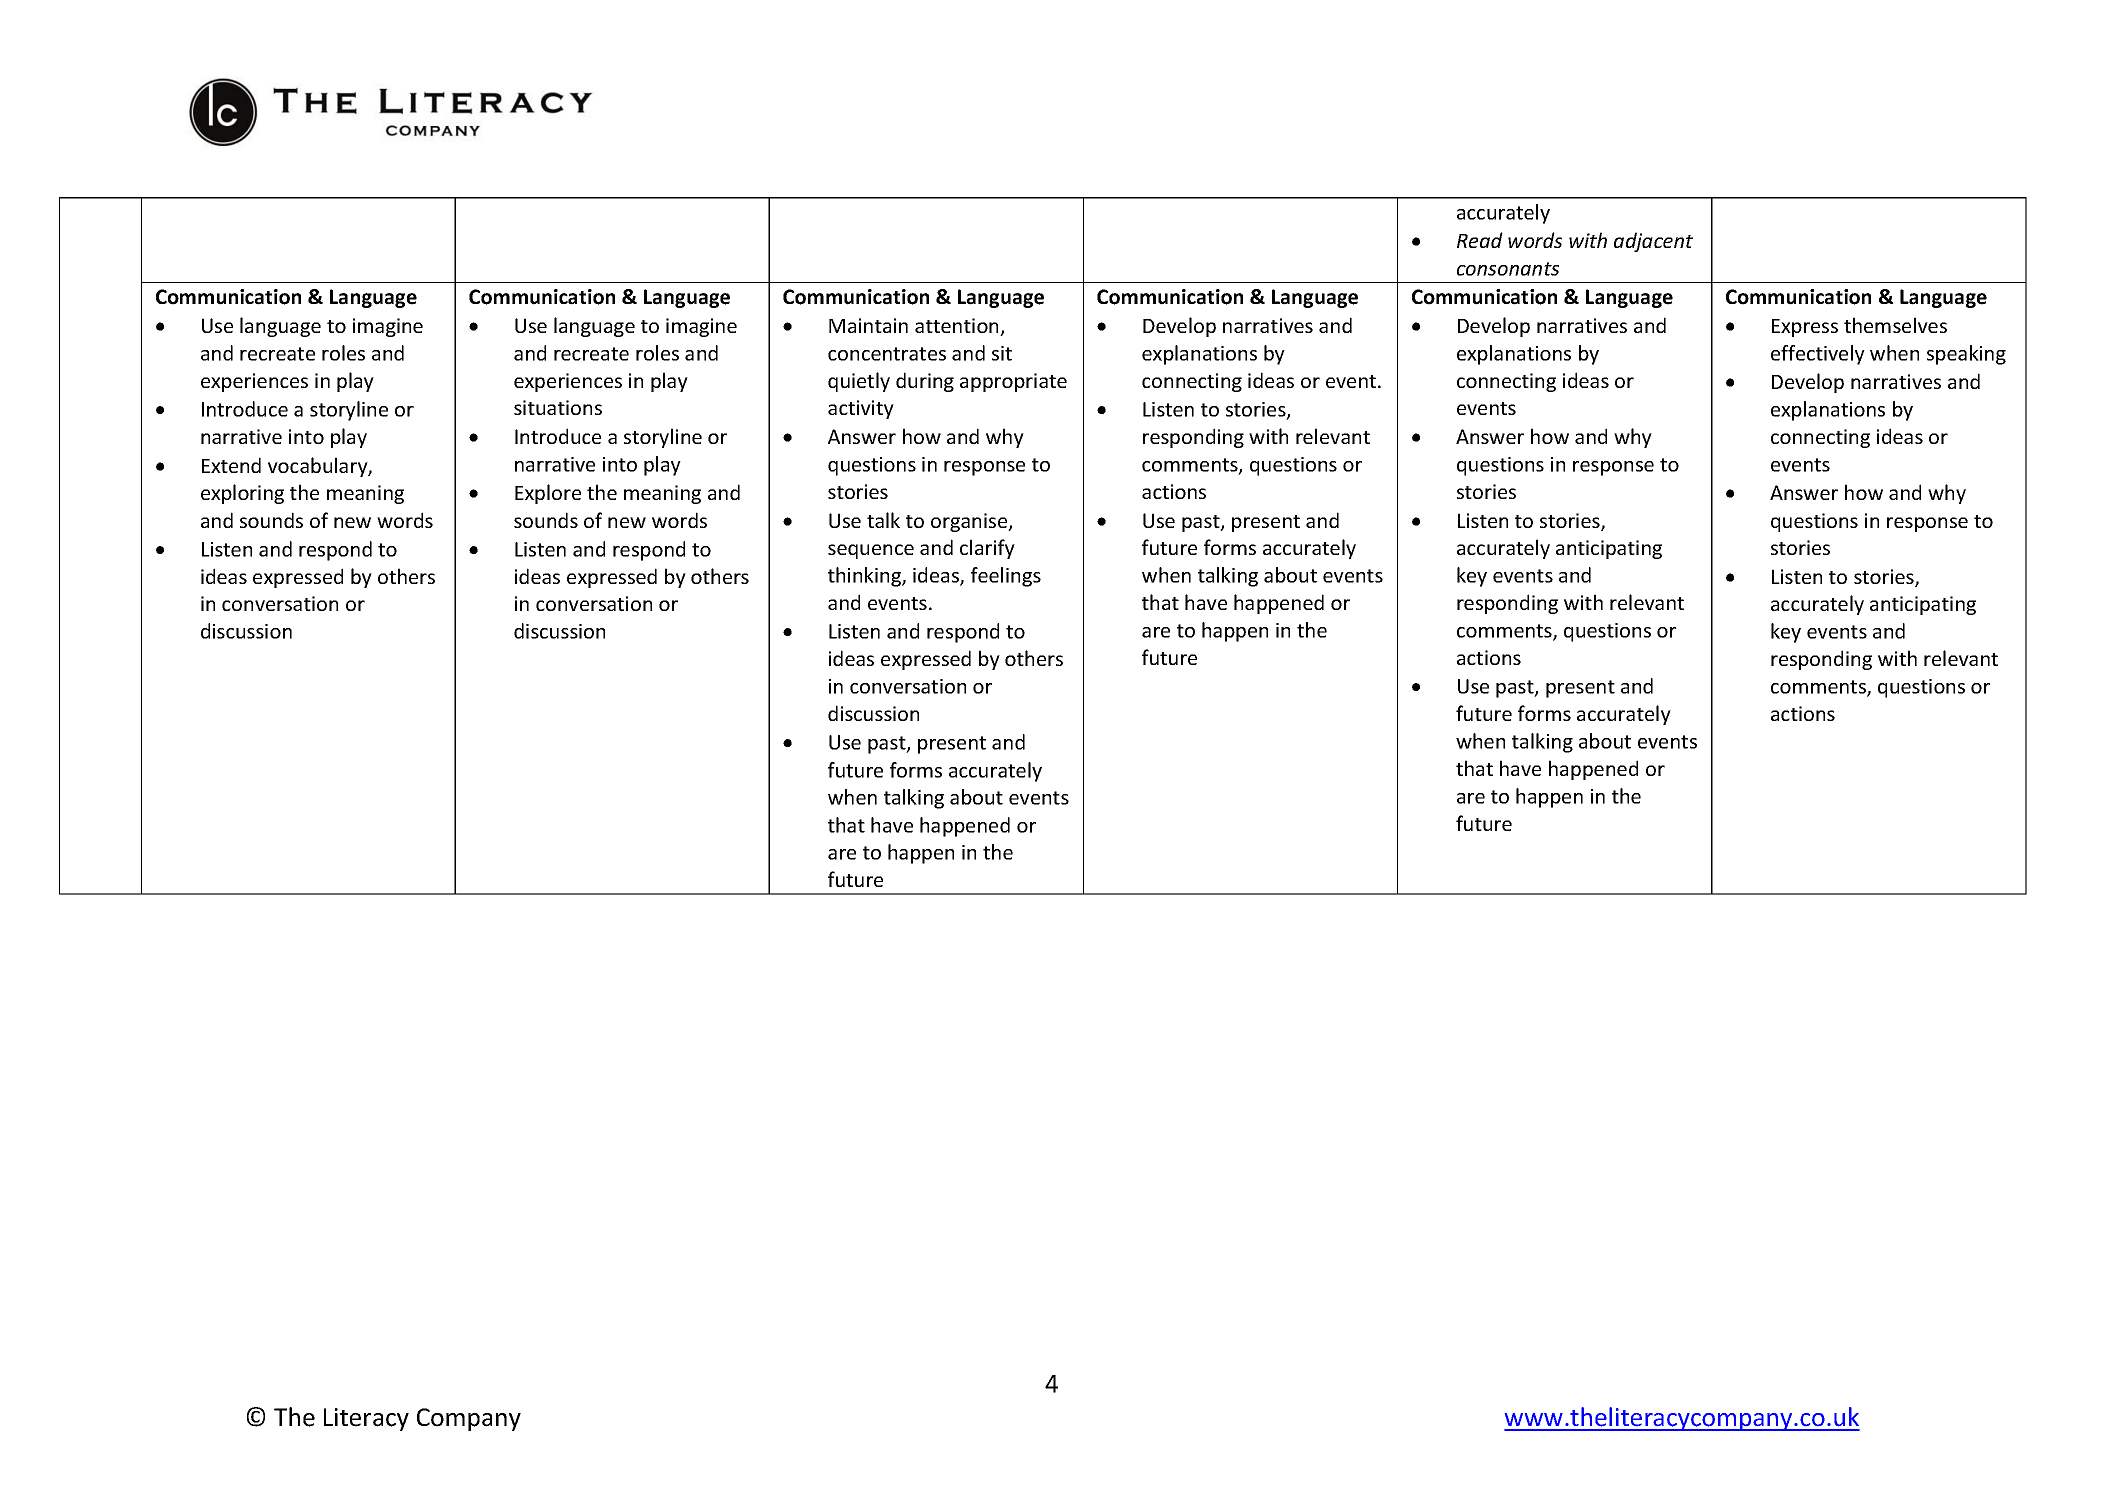 The image size is (2104, 1488). What do you see at coordinates (558, 407) in the screenshot?
I see `situations` at bounding box center [558, 407].
